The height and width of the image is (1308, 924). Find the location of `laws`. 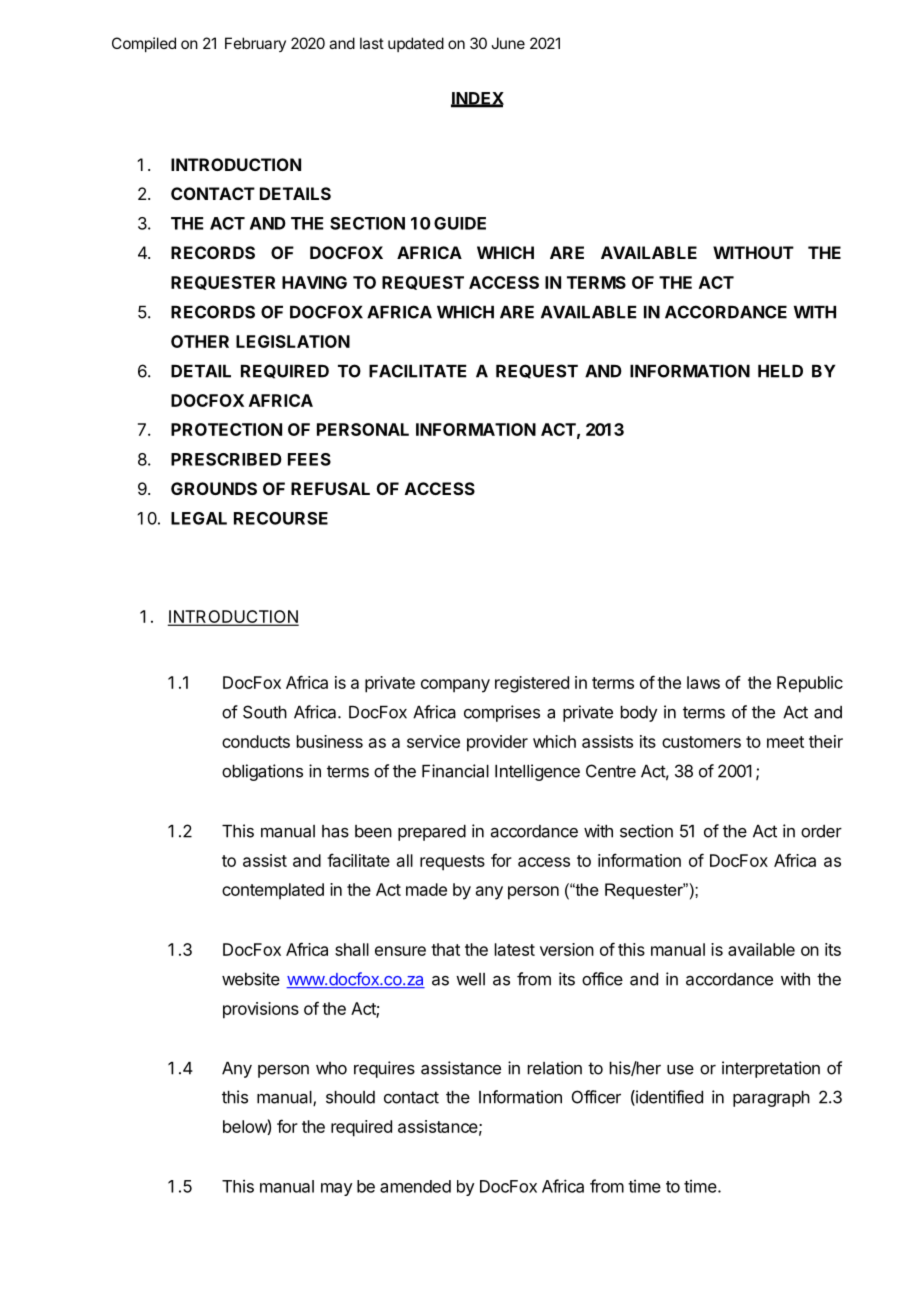

laws is located at coordinates (703, 682).
